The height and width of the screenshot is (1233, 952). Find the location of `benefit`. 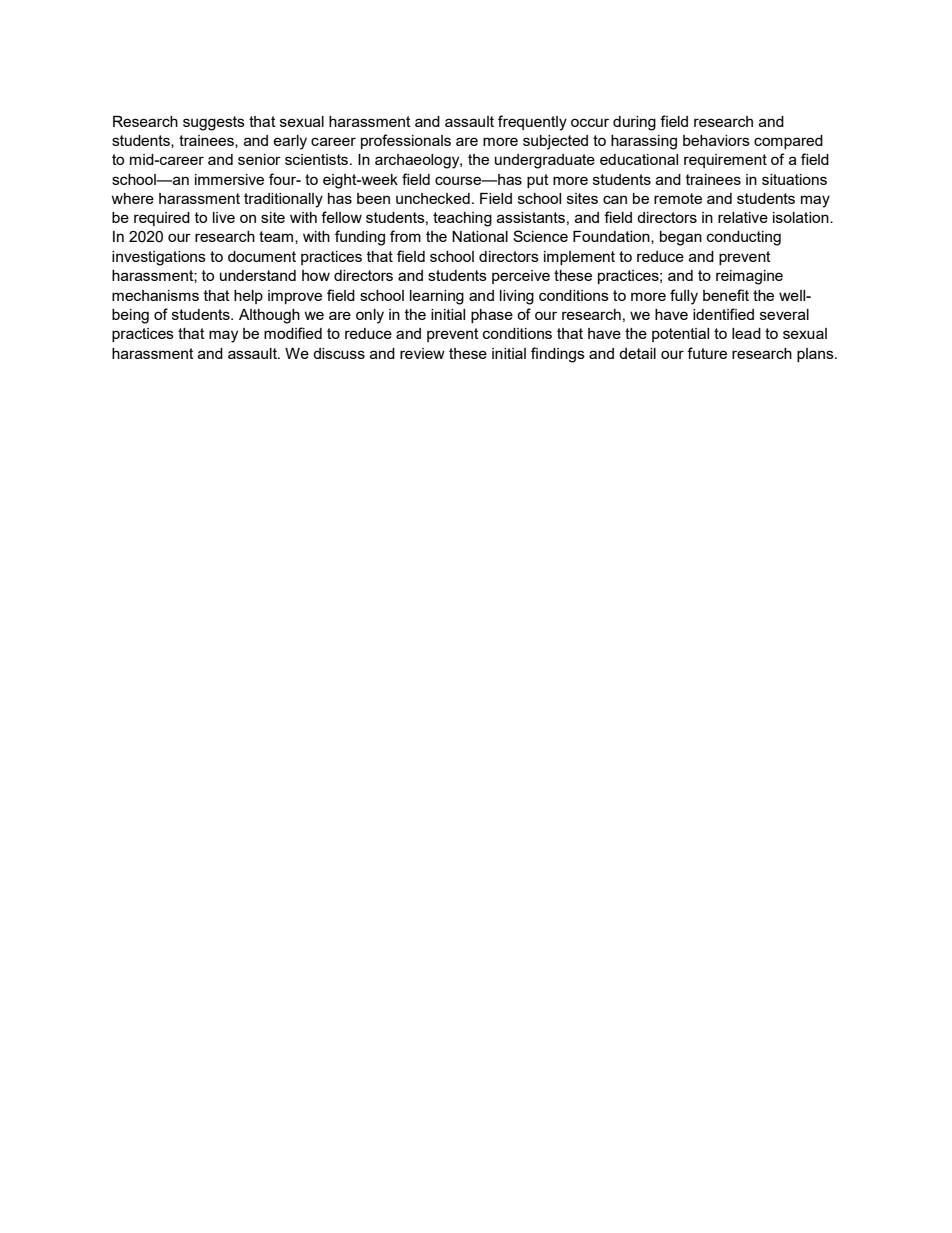

benefit is located at coordinates (726, 295).
